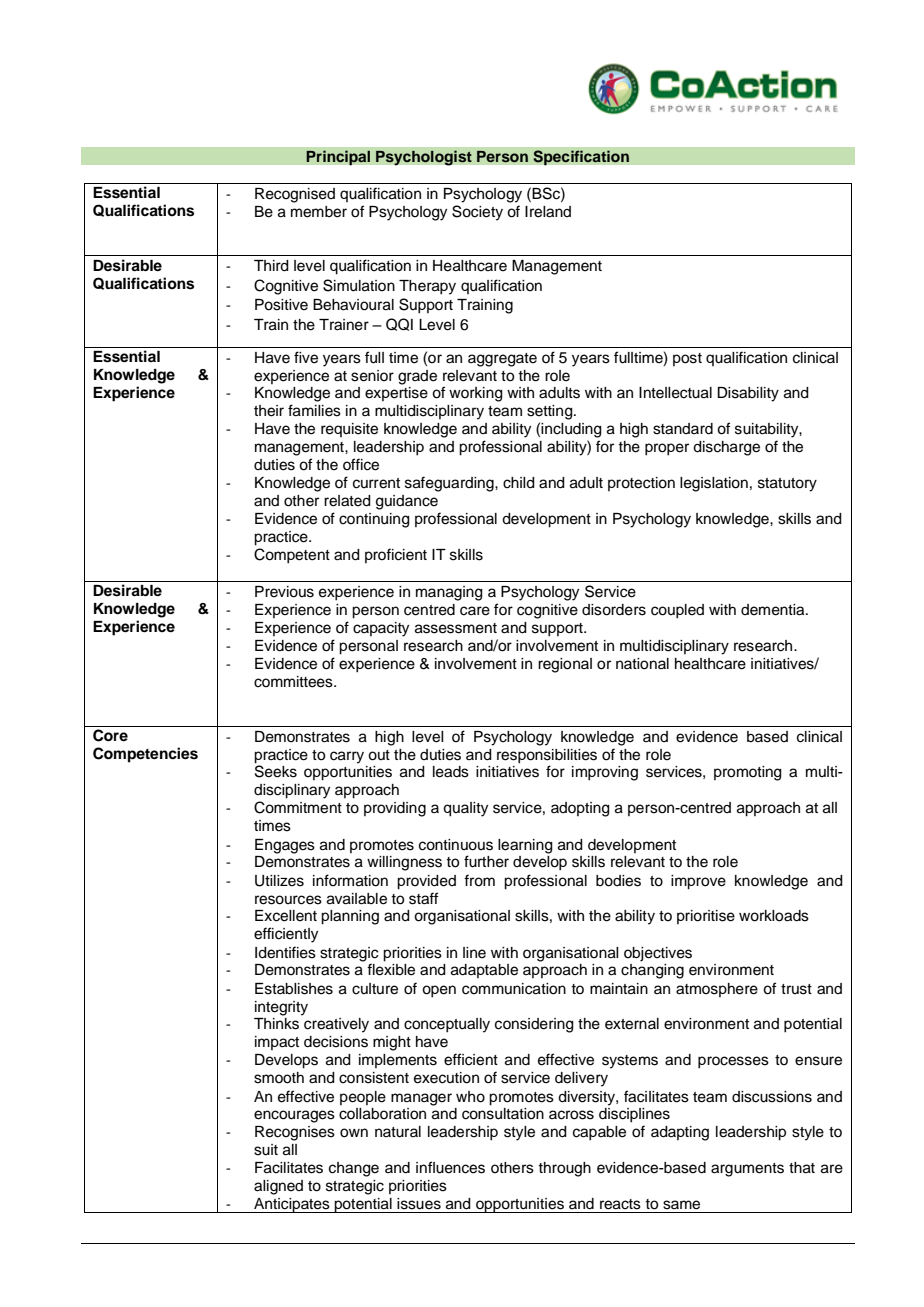 This page has width=924, height=1307. I want to click on promoting, so click(748, 773).
